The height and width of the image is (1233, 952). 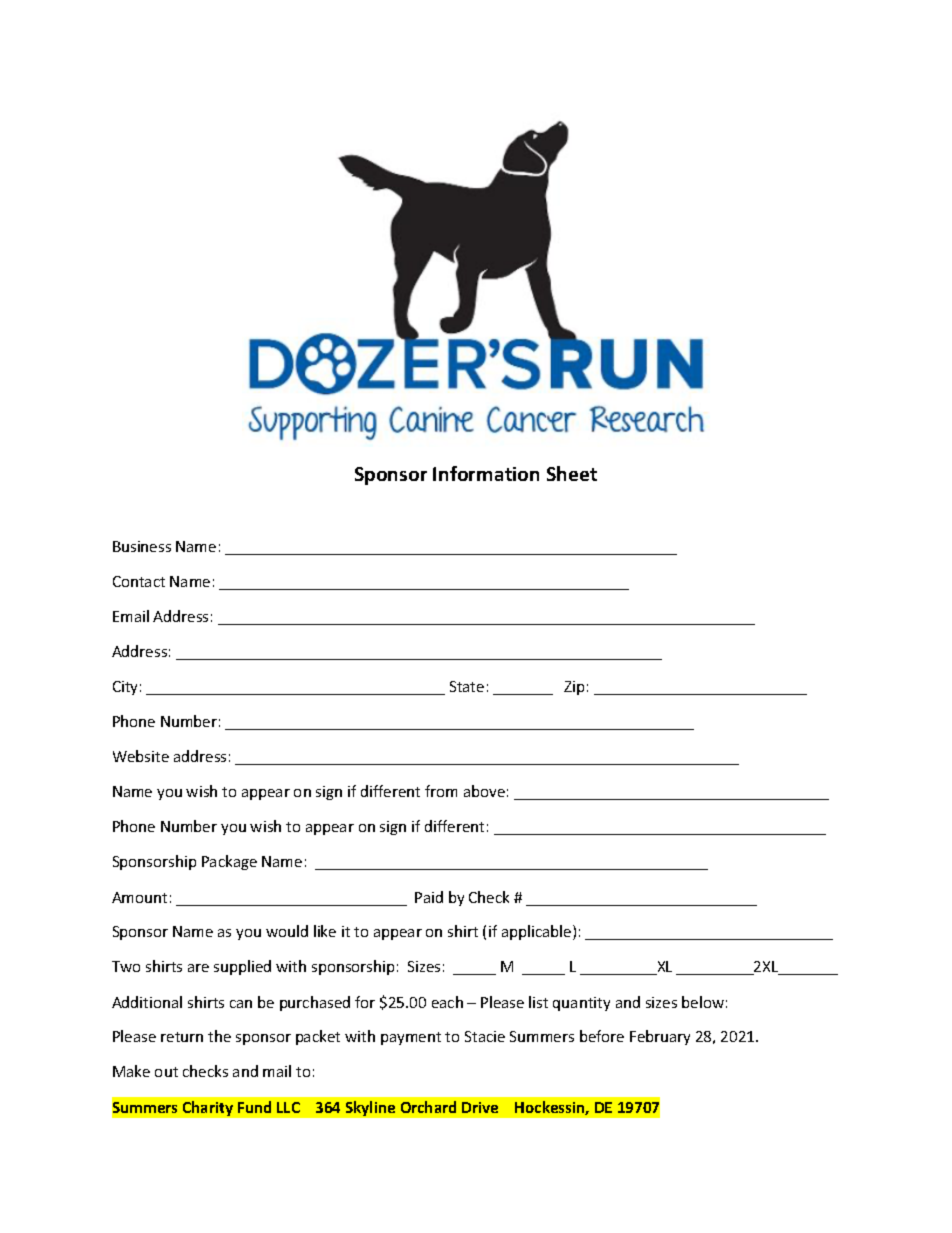 I want to click on February, so click(x=660, y=1037).
